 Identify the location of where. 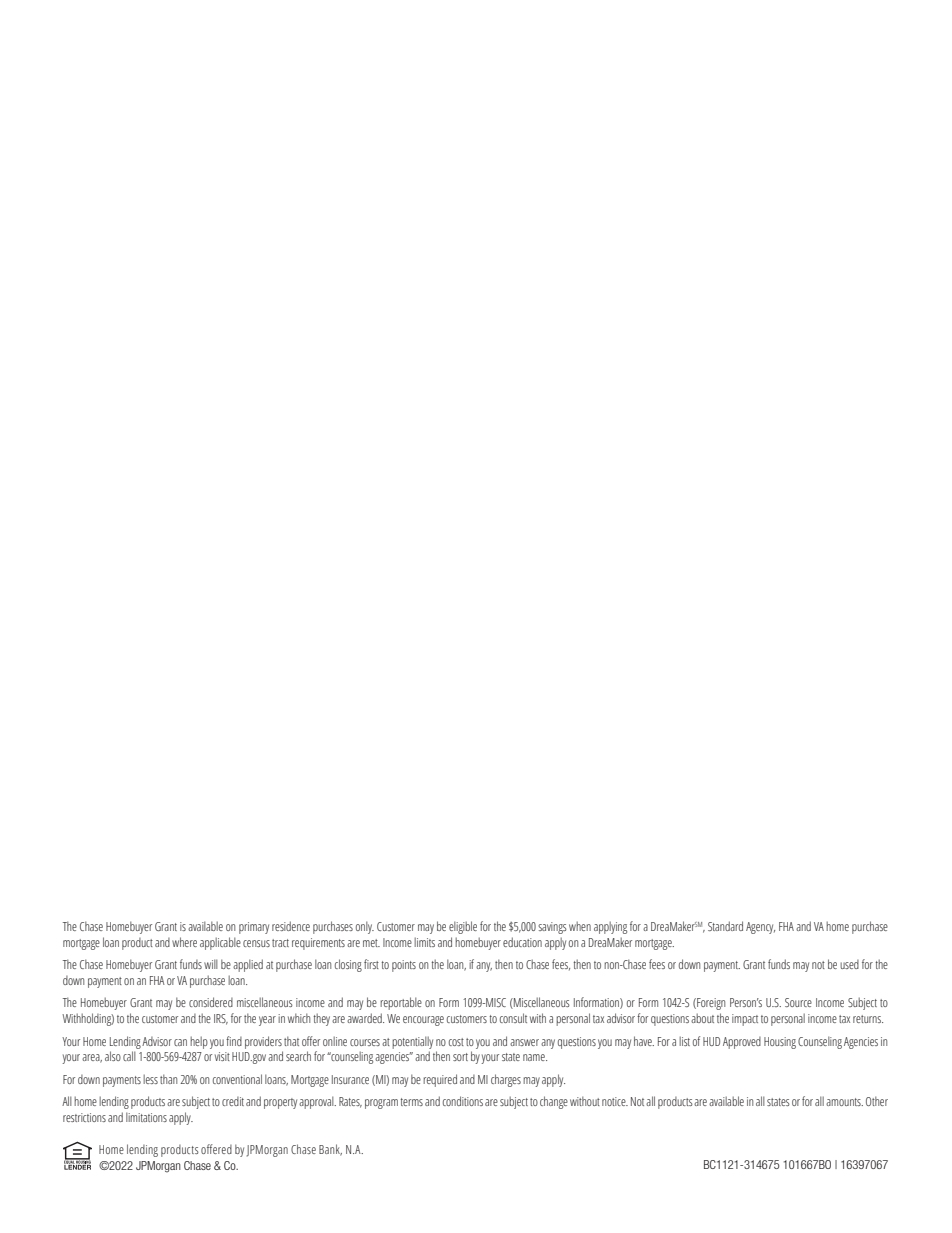
(184, 942).
